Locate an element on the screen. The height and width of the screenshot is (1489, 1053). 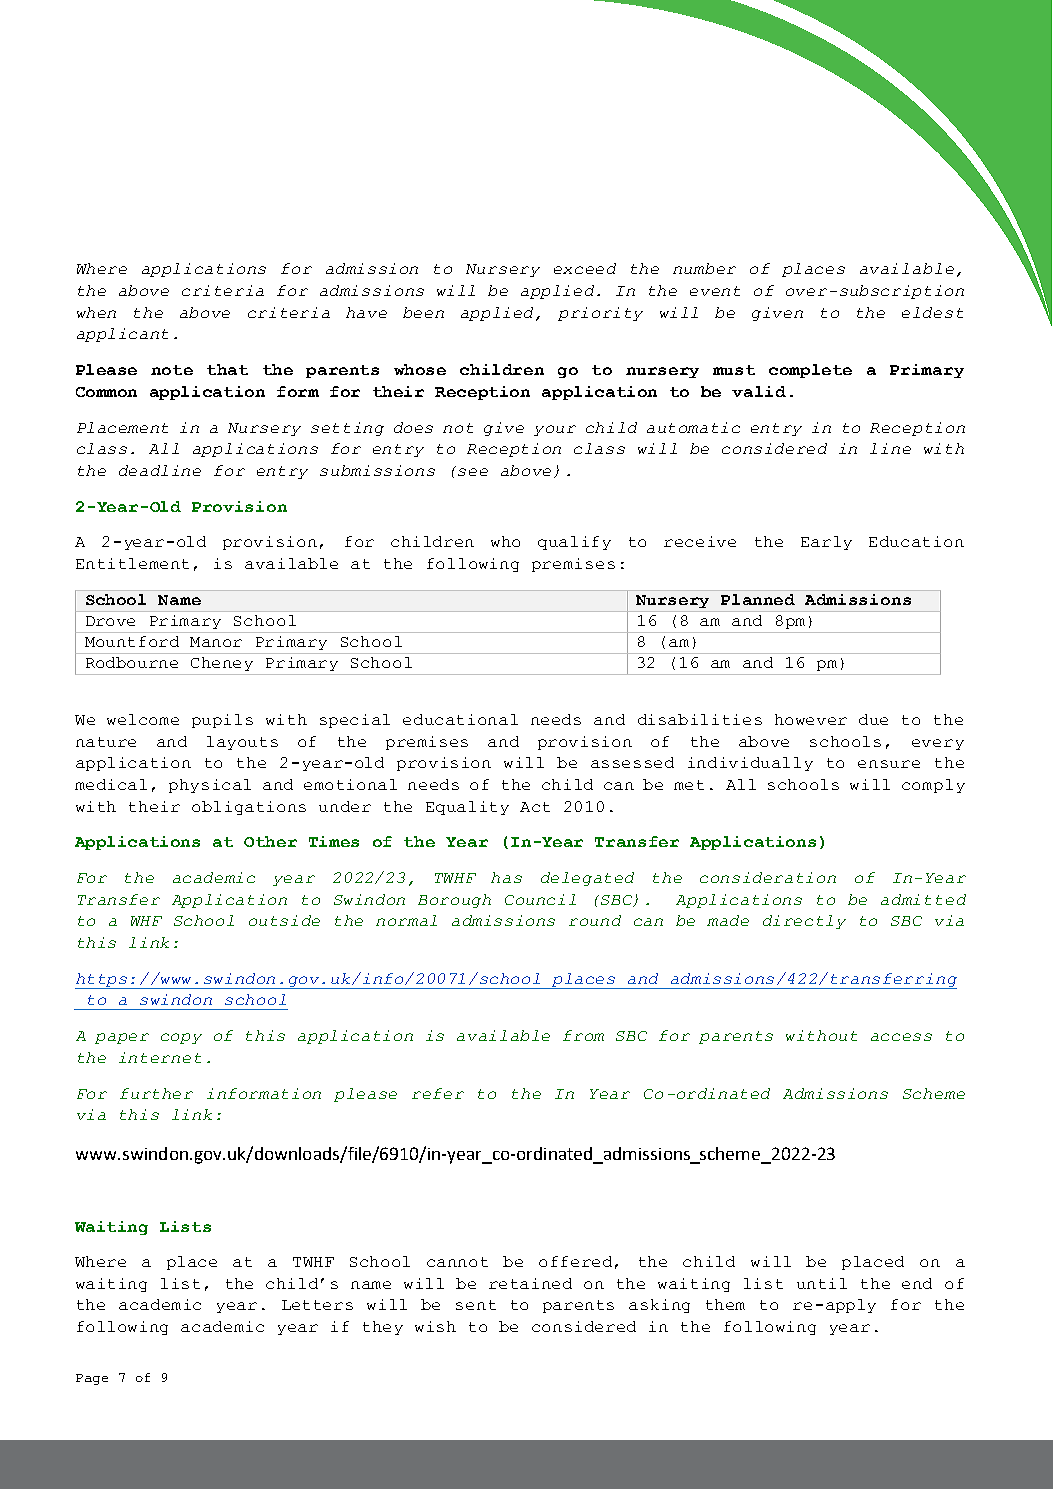
physical is located at coordinates (210, 786).
